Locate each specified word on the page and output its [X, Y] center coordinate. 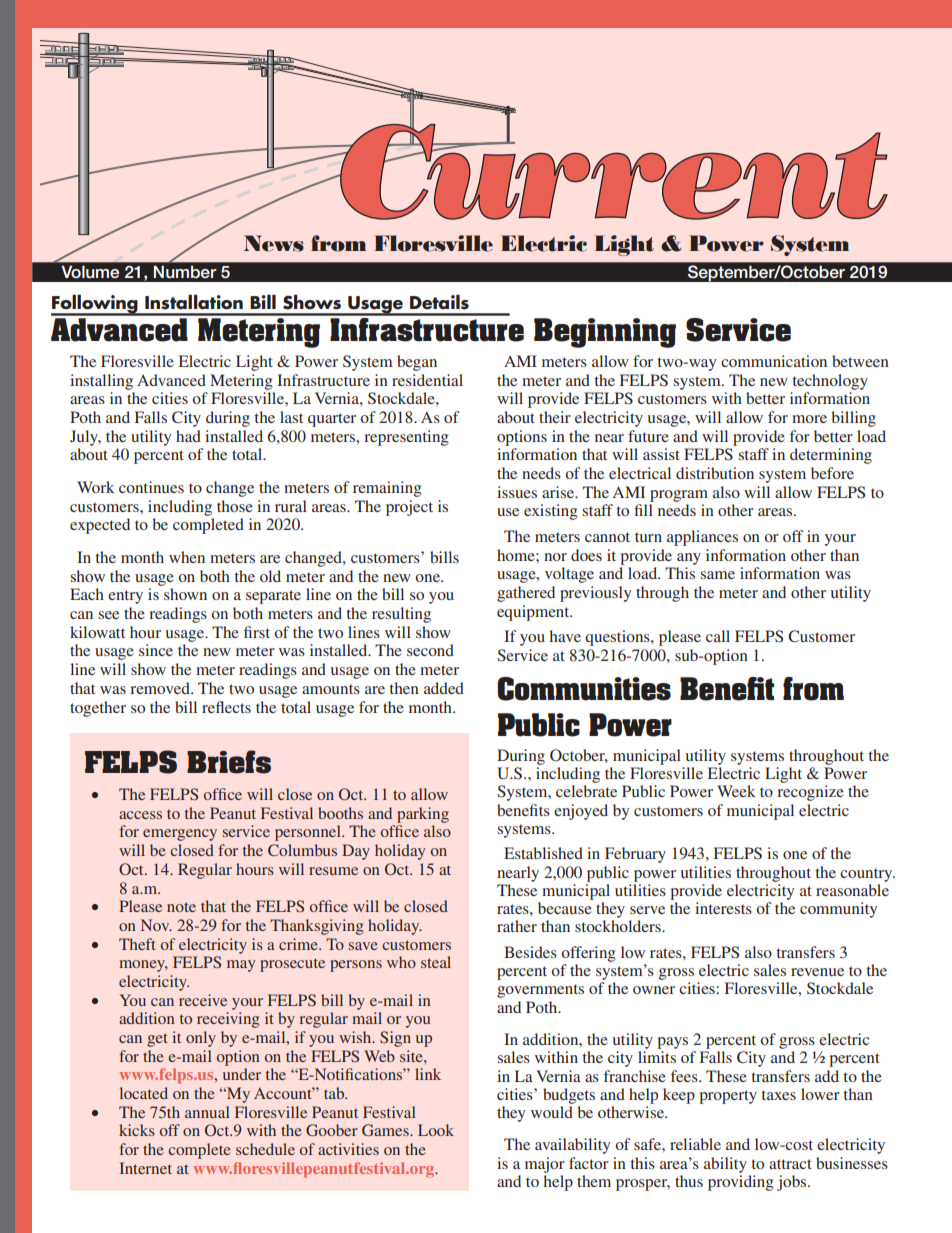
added [444, 688]
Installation [194, 302]
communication [774, 361]
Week [736, 791]
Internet [145, 1168]
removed [161, 688]
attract [790, 1164]
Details [439, 302]
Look [436, 1130]
